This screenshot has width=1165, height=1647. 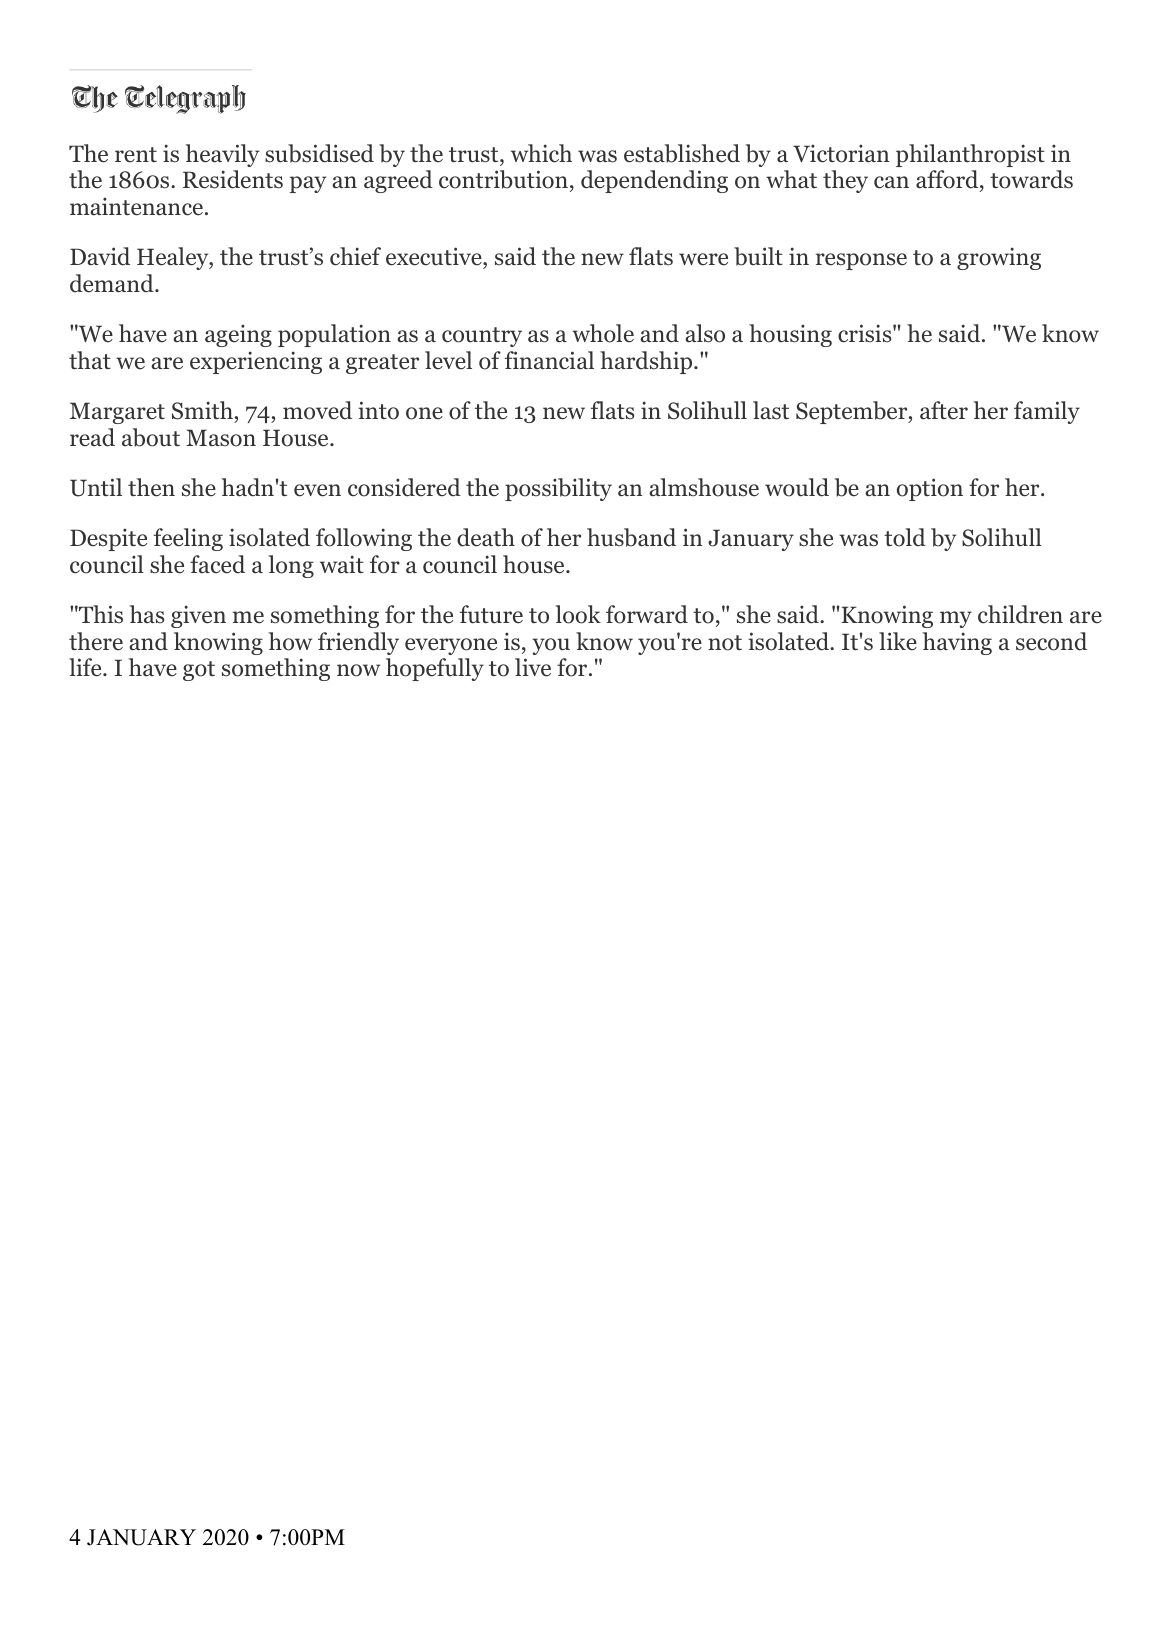 What do you see at coordinates (533, 667) in the screenshot?
I see `live` at bounding box center [533, 667].
